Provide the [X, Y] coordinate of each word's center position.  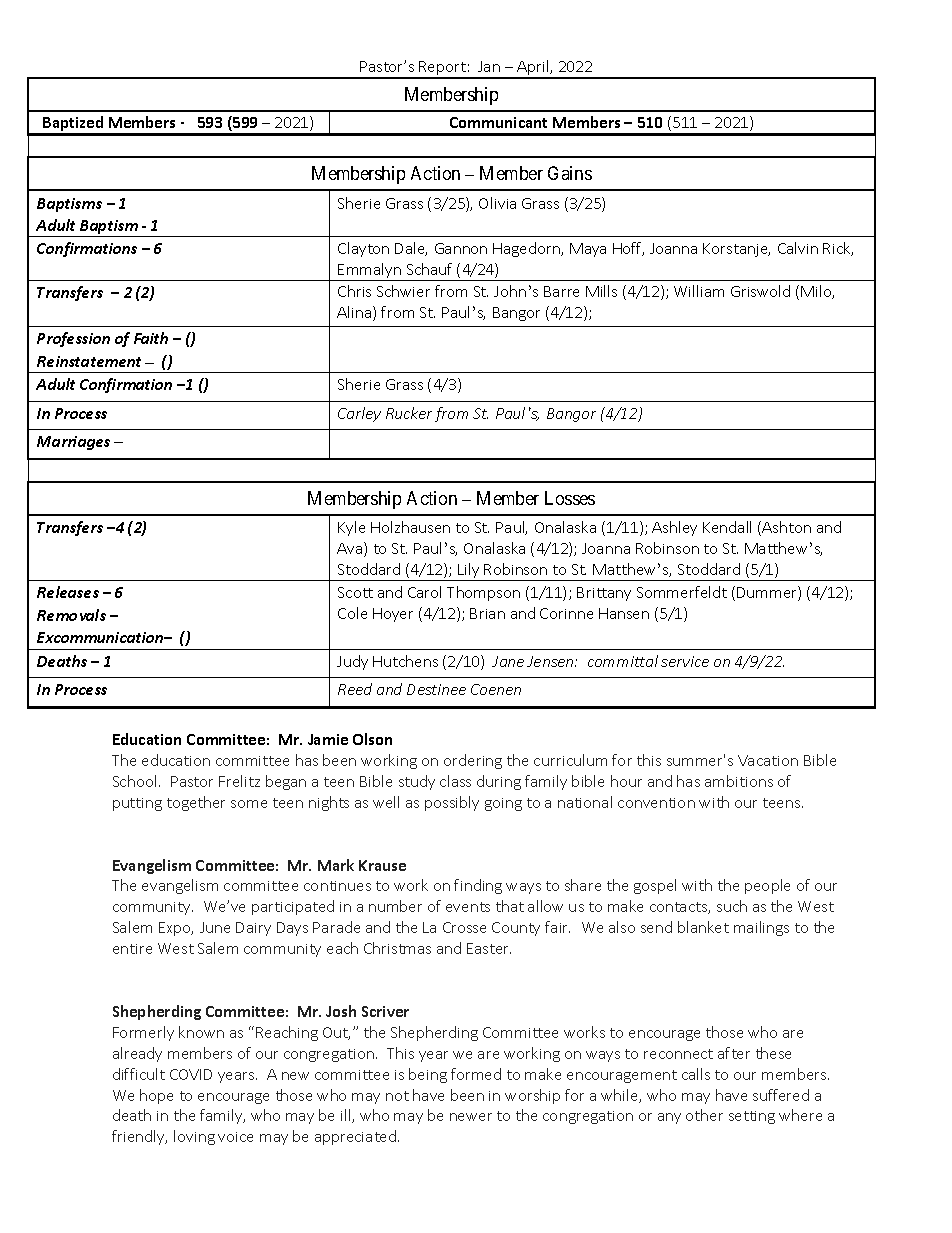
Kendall [727, 527]
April [533, 69]
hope [156, 1096]
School [136, 781]
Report [443, 69]
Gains [570, 173]
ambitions [739, 781]
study [417, 782]
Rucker [409, 413]
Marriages [73, 443]
